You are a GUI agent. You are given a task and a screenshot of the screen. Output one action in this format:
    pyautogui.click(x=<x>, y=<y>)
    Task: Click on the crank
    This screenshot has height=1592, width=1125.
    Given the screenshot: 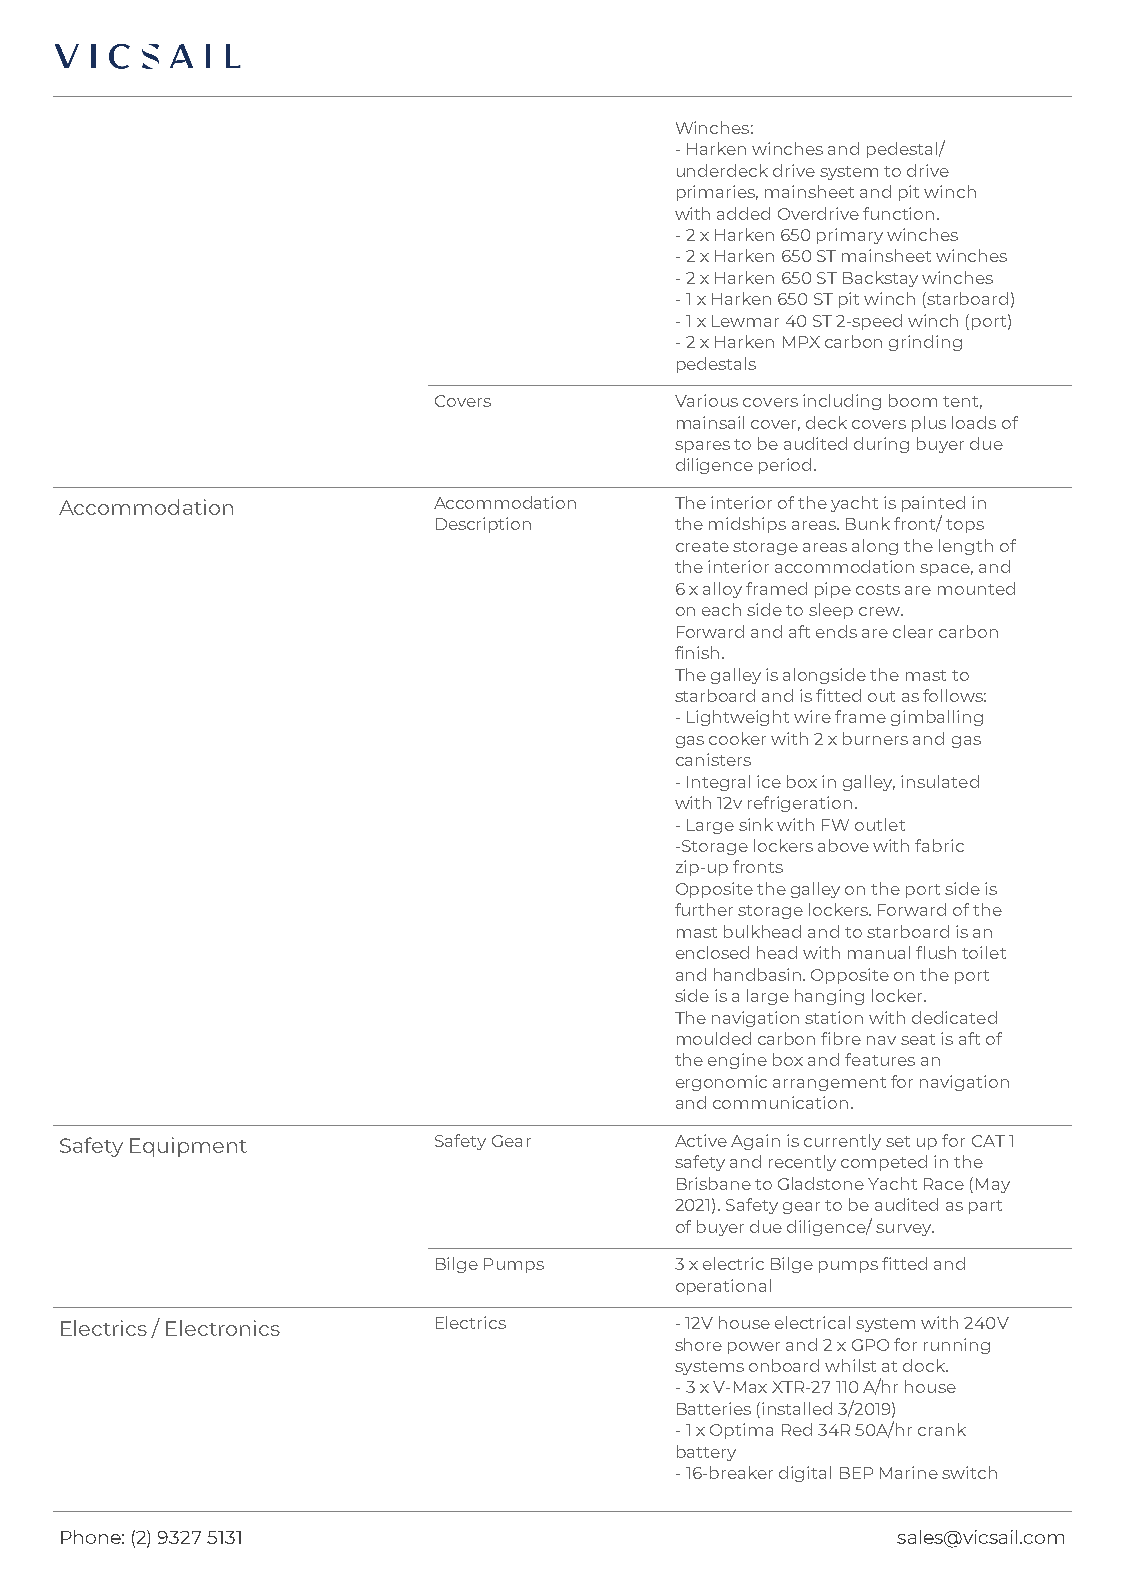 What is the action you would take?
    pyautogui.click(x=942, y=1429)
